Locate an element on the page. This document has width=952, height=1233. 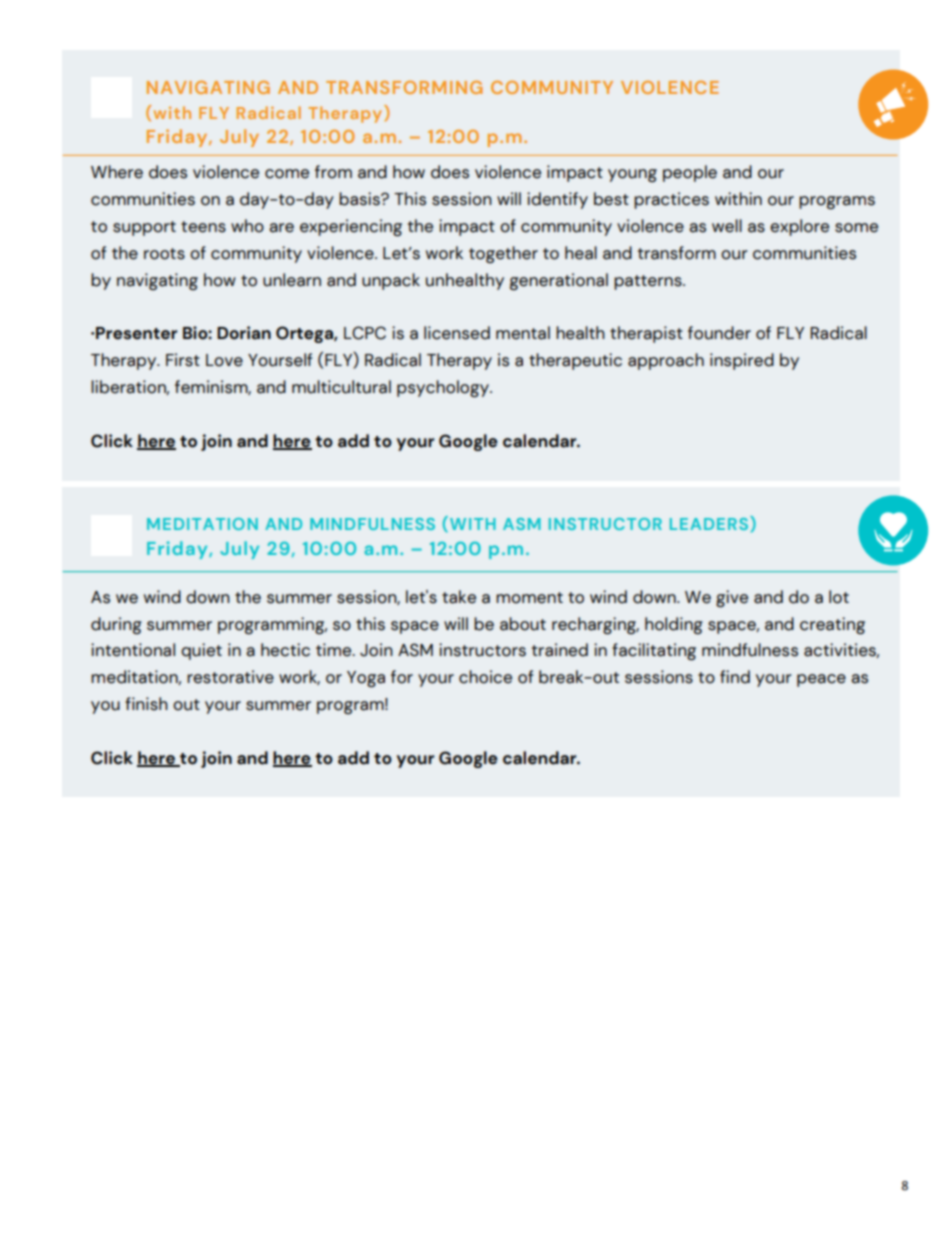
LEADERS is located at coordinates (709, 524).
